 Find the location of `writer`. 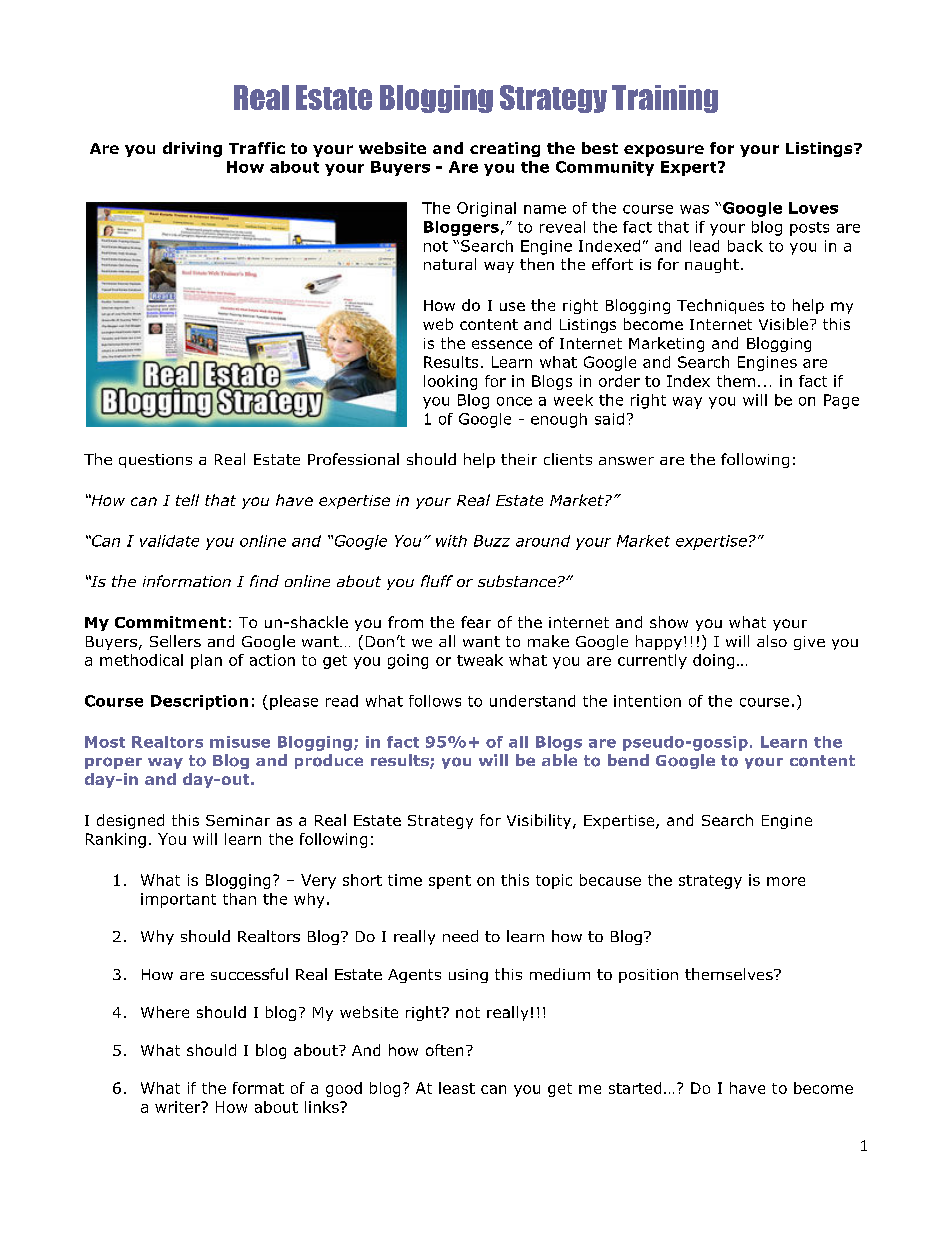

writer is located at coordinates (179, 1107).
